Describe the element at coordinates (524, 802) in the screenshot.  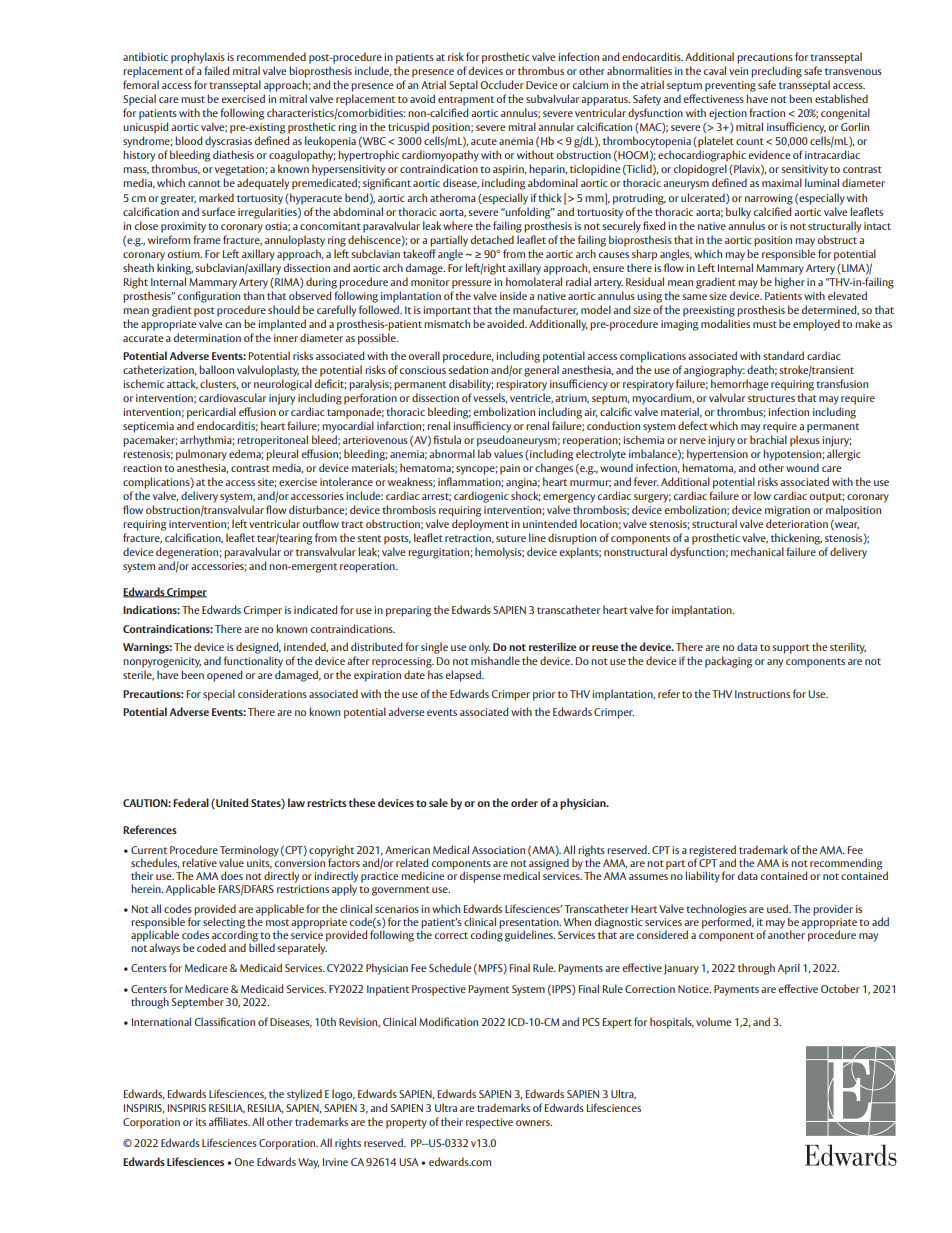
I see `order` at that location.
